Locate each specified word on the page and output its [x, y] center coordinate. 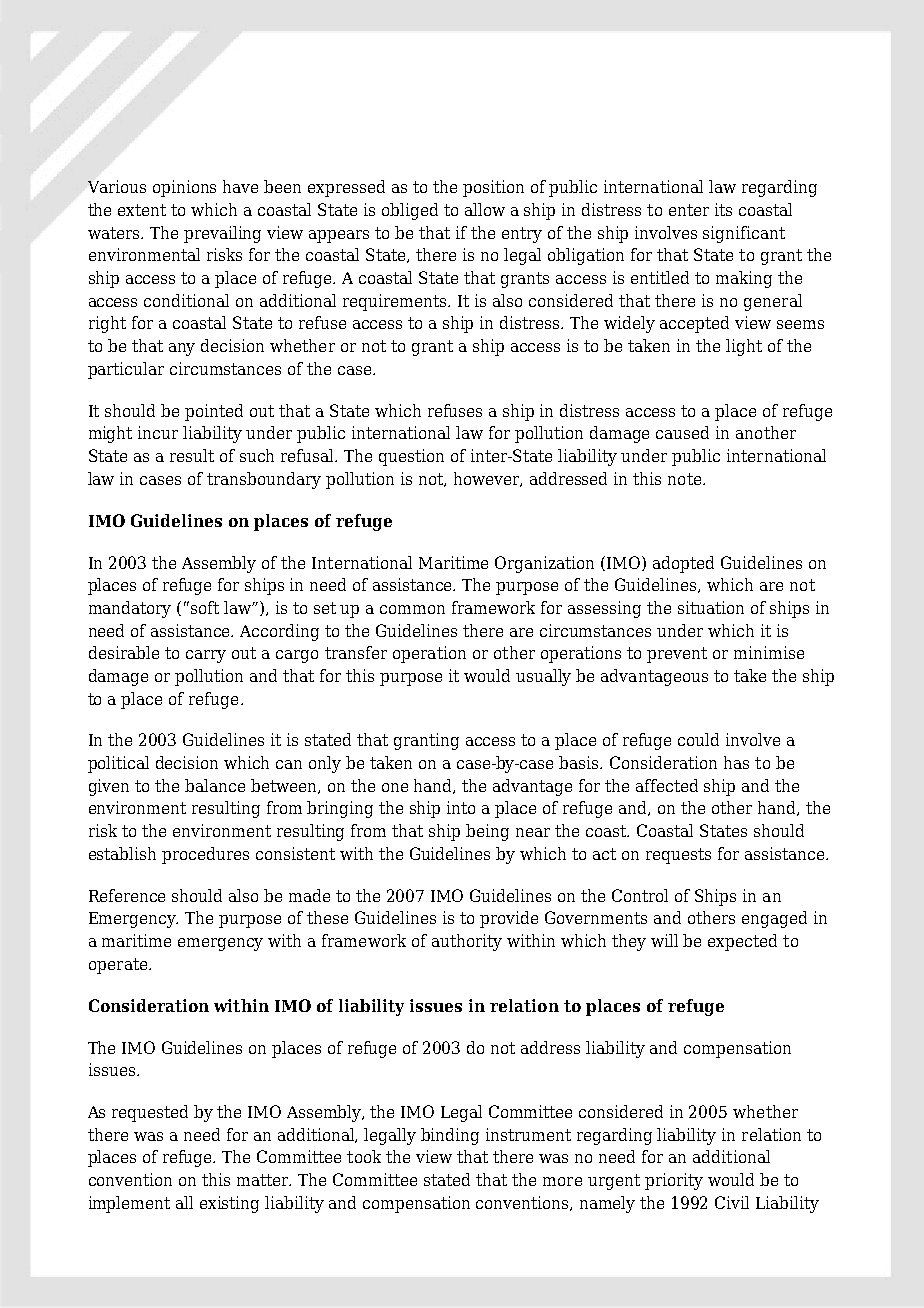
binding [450, 1136]
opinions [184, 188]
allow [485, 209]
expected [742, 942]
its [723, 209]
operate [119, 966]
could [698, 739]
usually [543, 677]
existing [229, 1204]
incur [158, 432]
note [686, 479]
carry [206, 656]
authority [467, 942]
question [411, 457]
